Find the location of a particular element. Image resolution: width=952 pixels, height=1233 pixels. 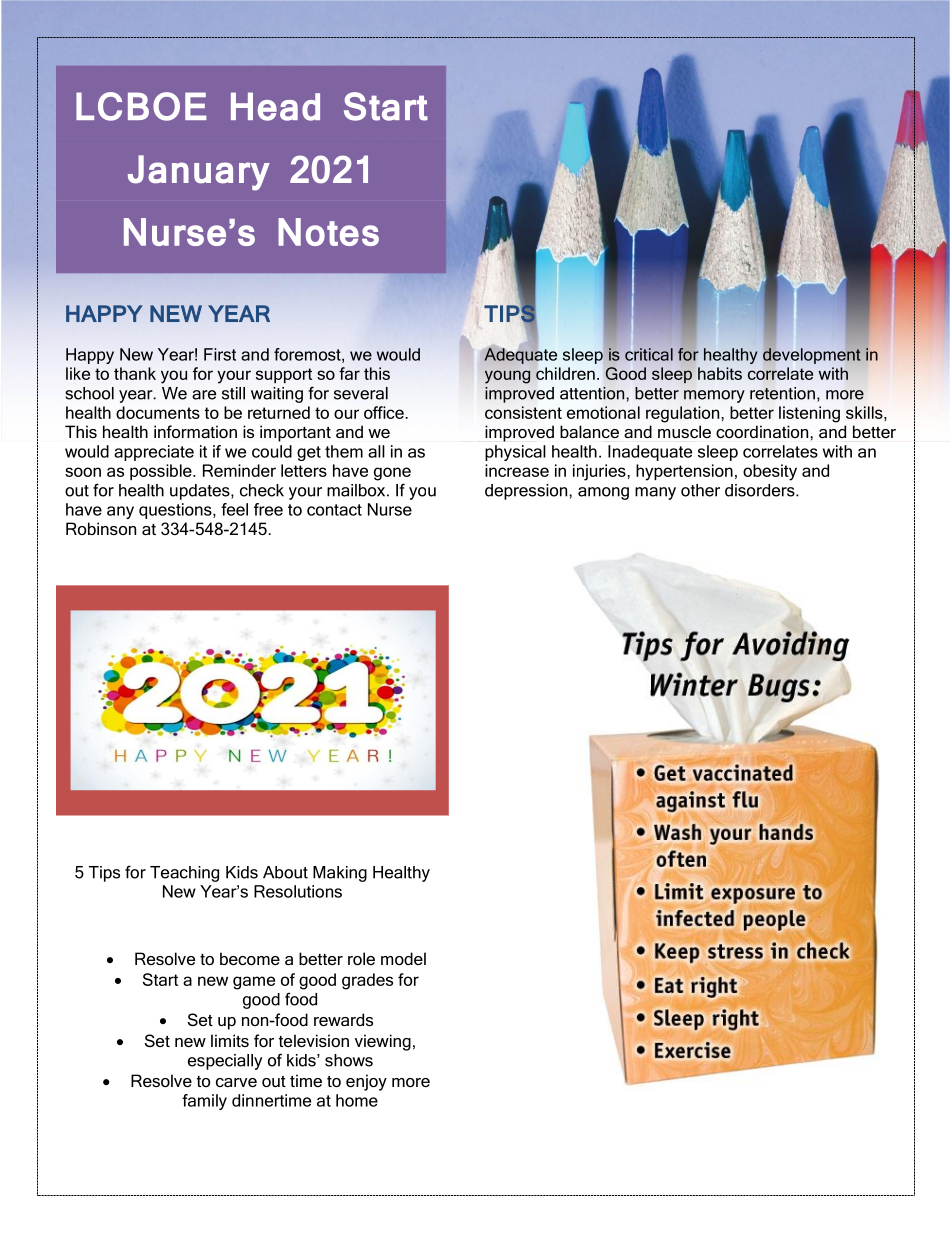

other is located at coordinates (700, 490).
